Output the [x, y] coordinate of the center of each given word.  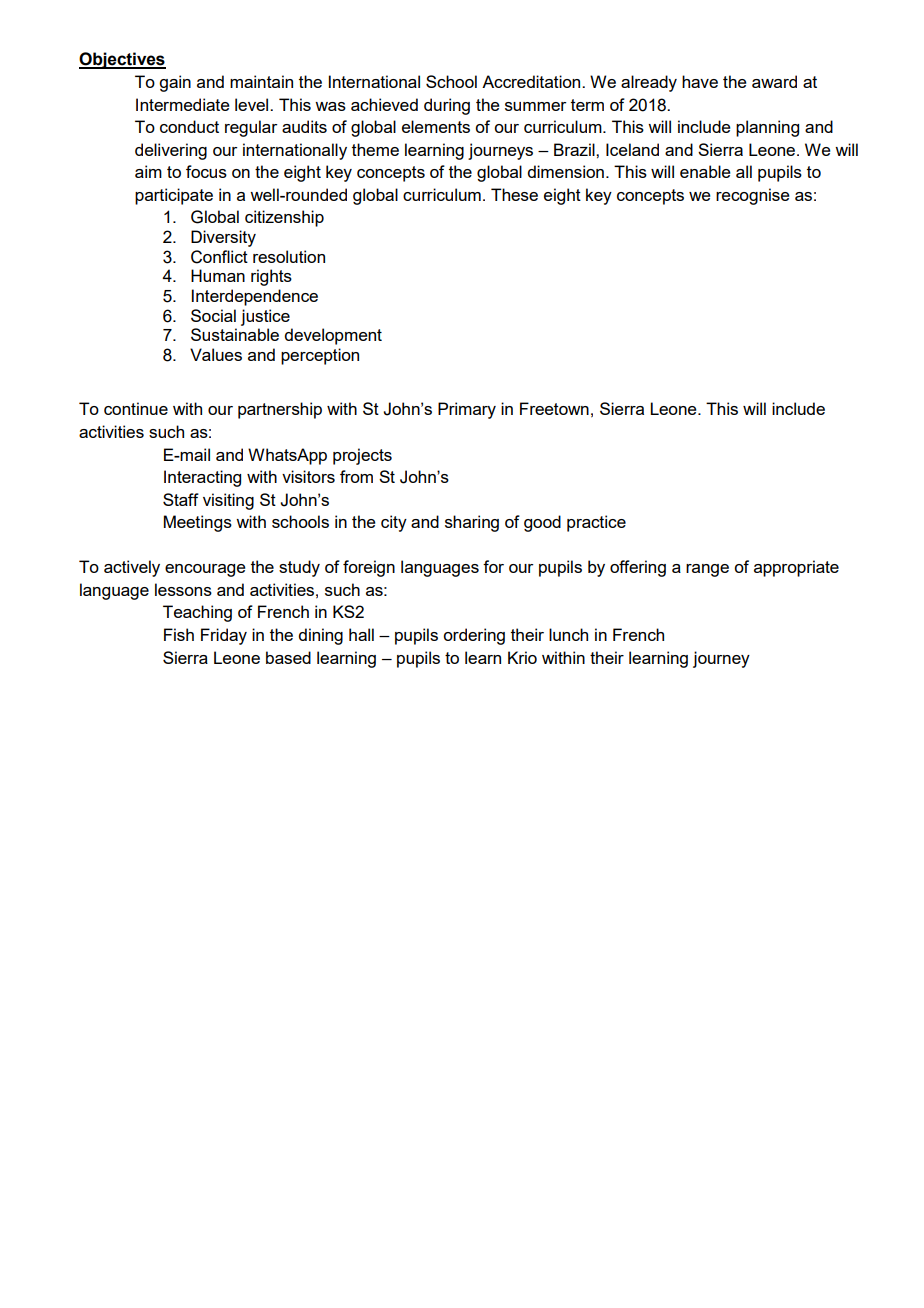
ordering [474, 636]
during [447, 106]
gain [175, 83]
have [700, 81]
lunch [568, 634]
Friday [224, 636]
